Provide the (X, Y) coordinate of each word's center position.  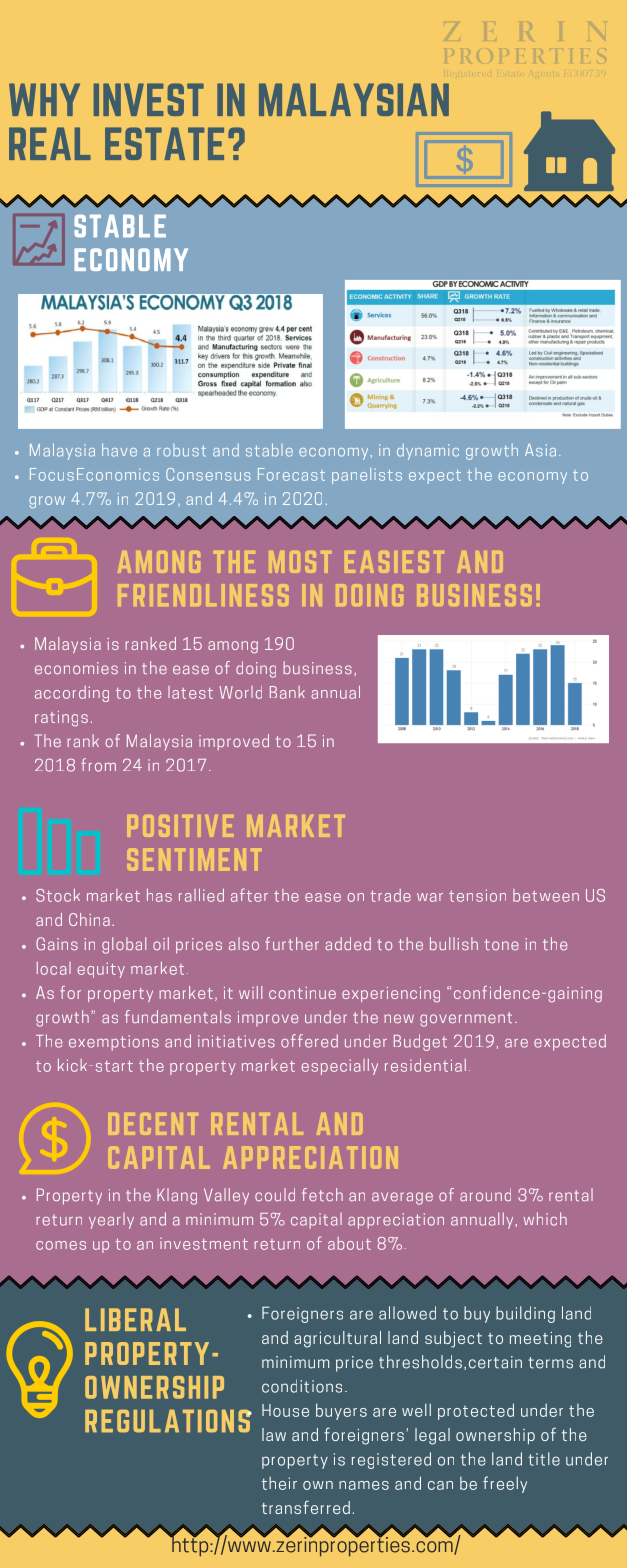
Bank (287, 692)
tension (477, 895)
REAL (50, 143)
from (98, 765)
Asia (540, 450)
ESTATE (164, 143)
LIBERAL (135, 1319)
